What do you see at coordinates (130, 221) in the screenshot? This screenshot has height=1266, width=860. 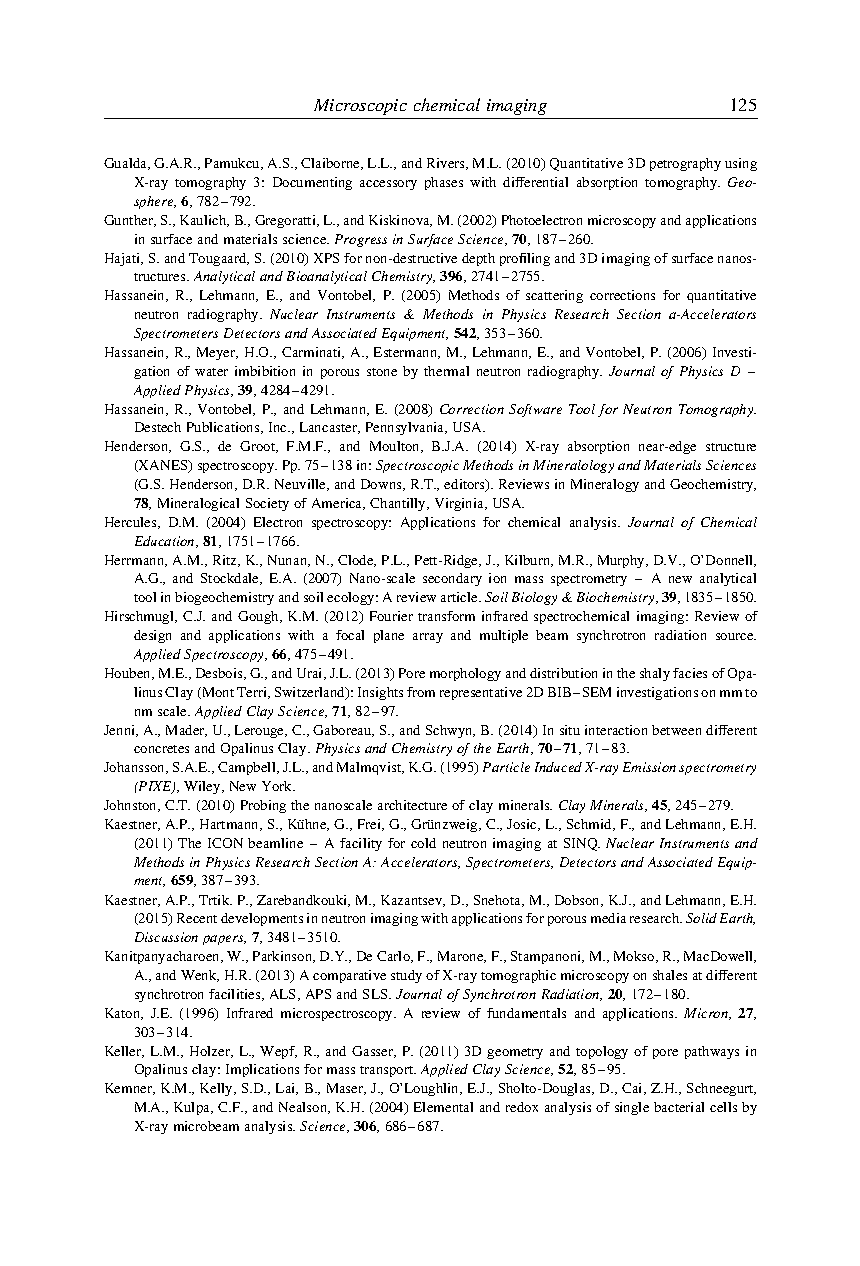 I see `Gunther` at bounding box center [130, 221].
